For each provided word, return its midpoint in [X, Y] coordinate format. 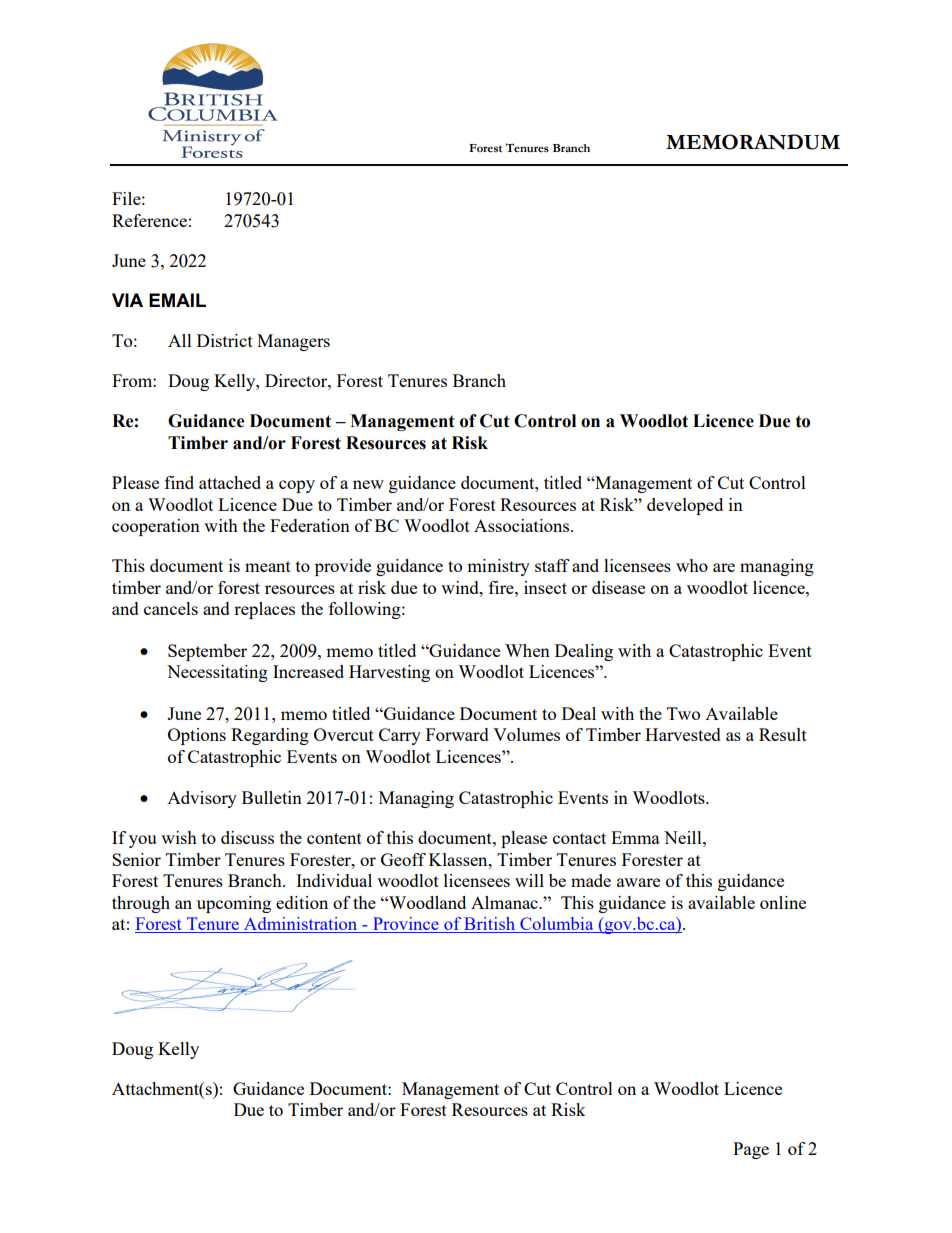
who [692, 565]
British [489, 925]
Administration [301, 925]
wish [179, 837]
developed [685, 506]
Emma [635, 837]
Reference [149, 220]
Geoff [403, 859]
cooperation [156, 527]
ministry [498, 567]
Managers [293, 342]
